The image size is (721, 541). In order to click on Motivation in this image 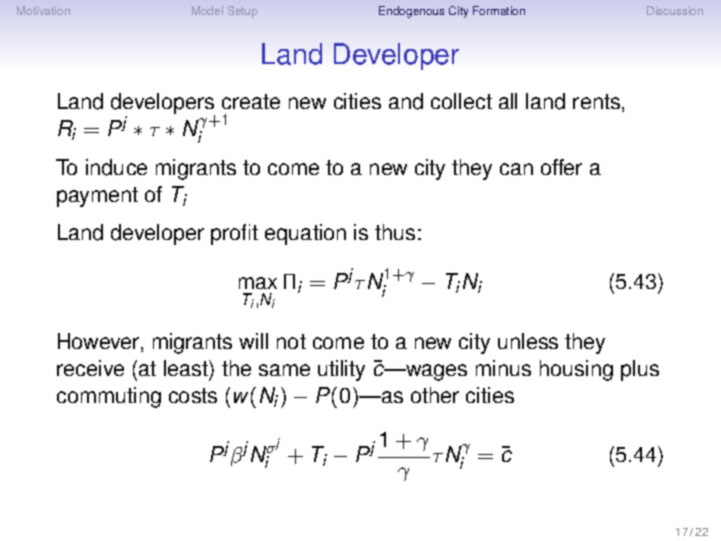, I will do `click(43, 10)`.
